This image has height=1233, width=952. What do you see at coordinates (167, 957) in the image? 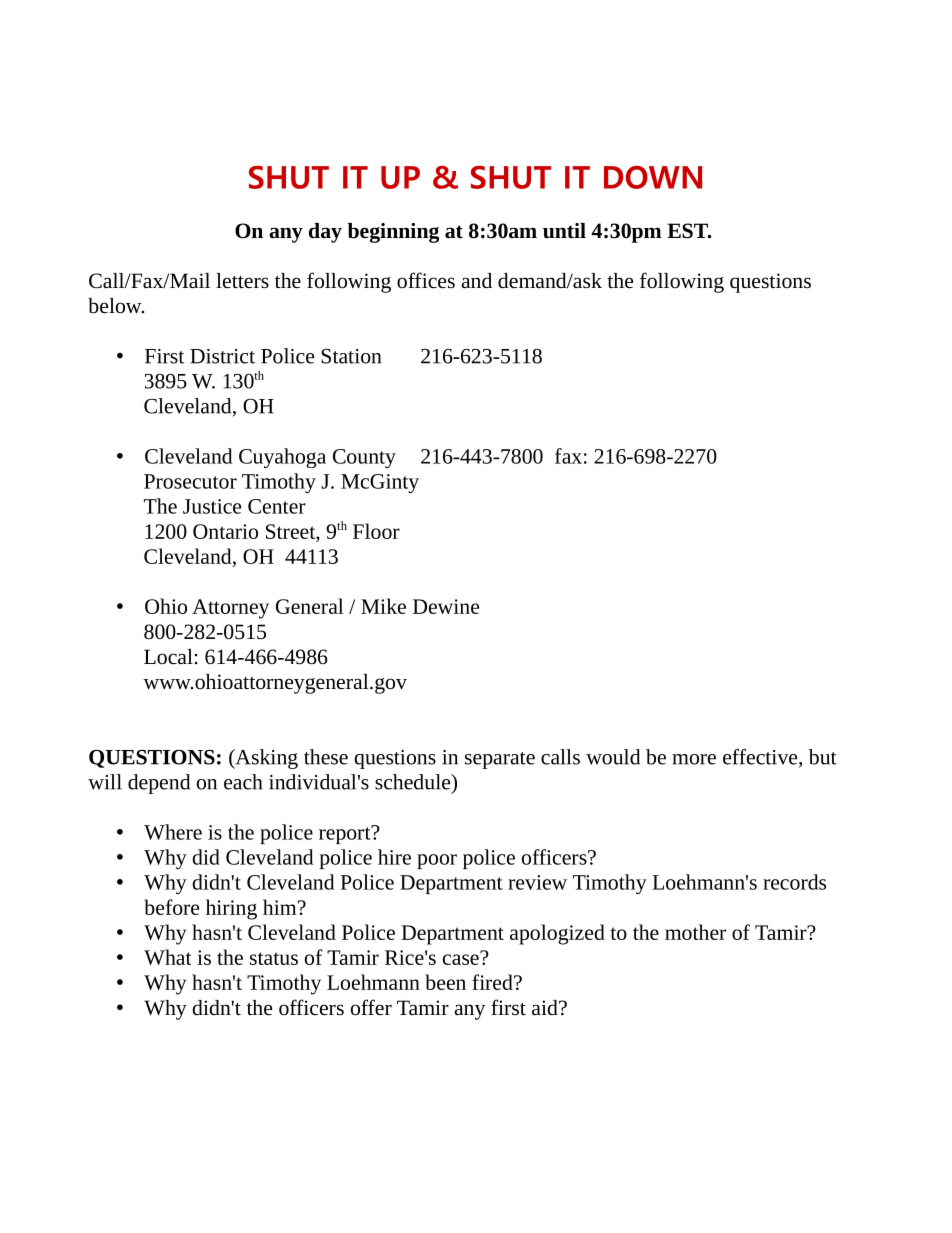
I see `What` at bounding box center [167, 957].
